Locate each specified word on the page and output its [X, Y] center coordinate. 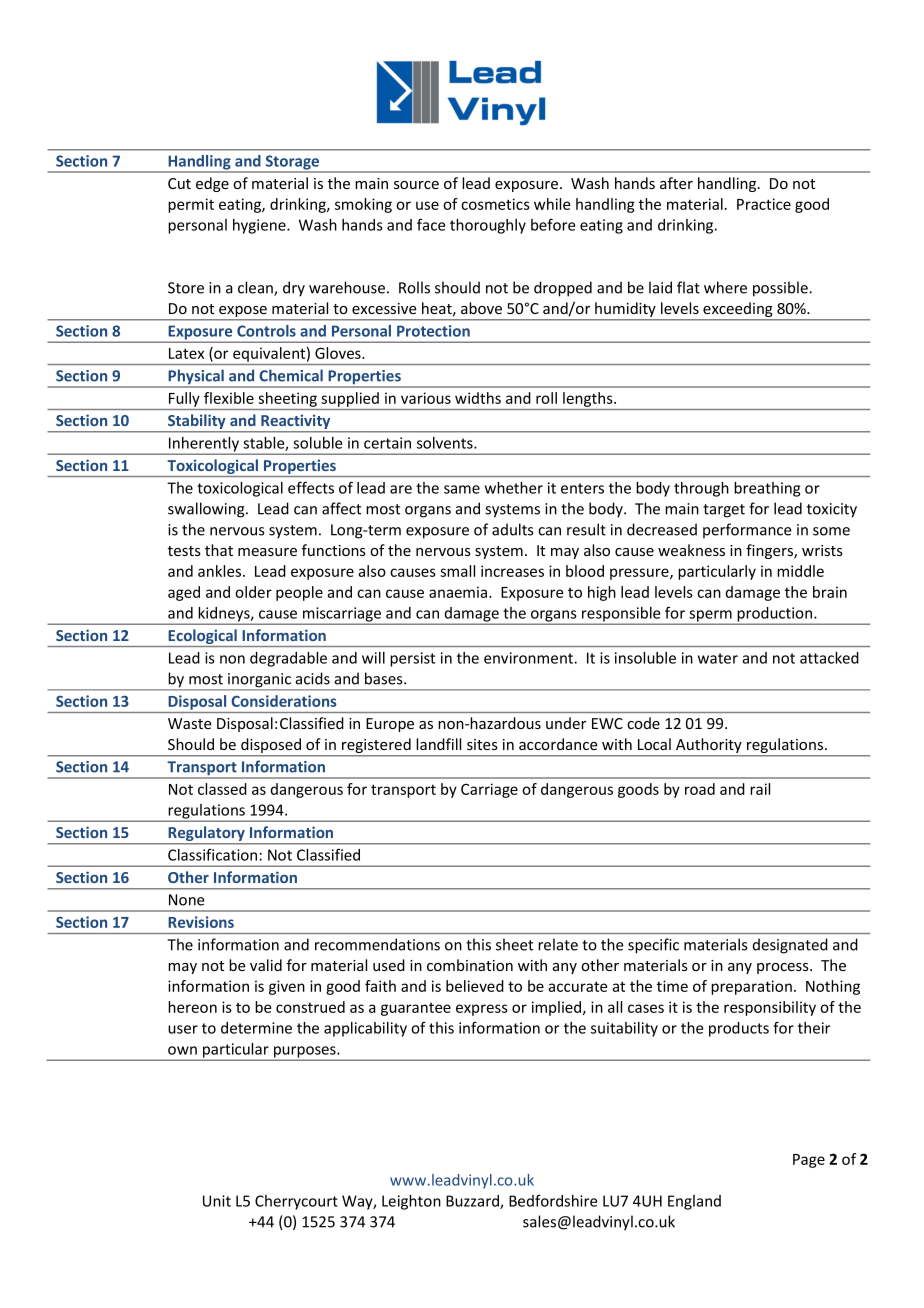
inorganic [259, 681]
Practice [764, 204]
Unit [217, 1201]
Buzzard [473, 1202]
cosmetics [495, 204]
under [566, 723]
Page [809, 1161]
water [718, 658]
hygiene [260, 226]
